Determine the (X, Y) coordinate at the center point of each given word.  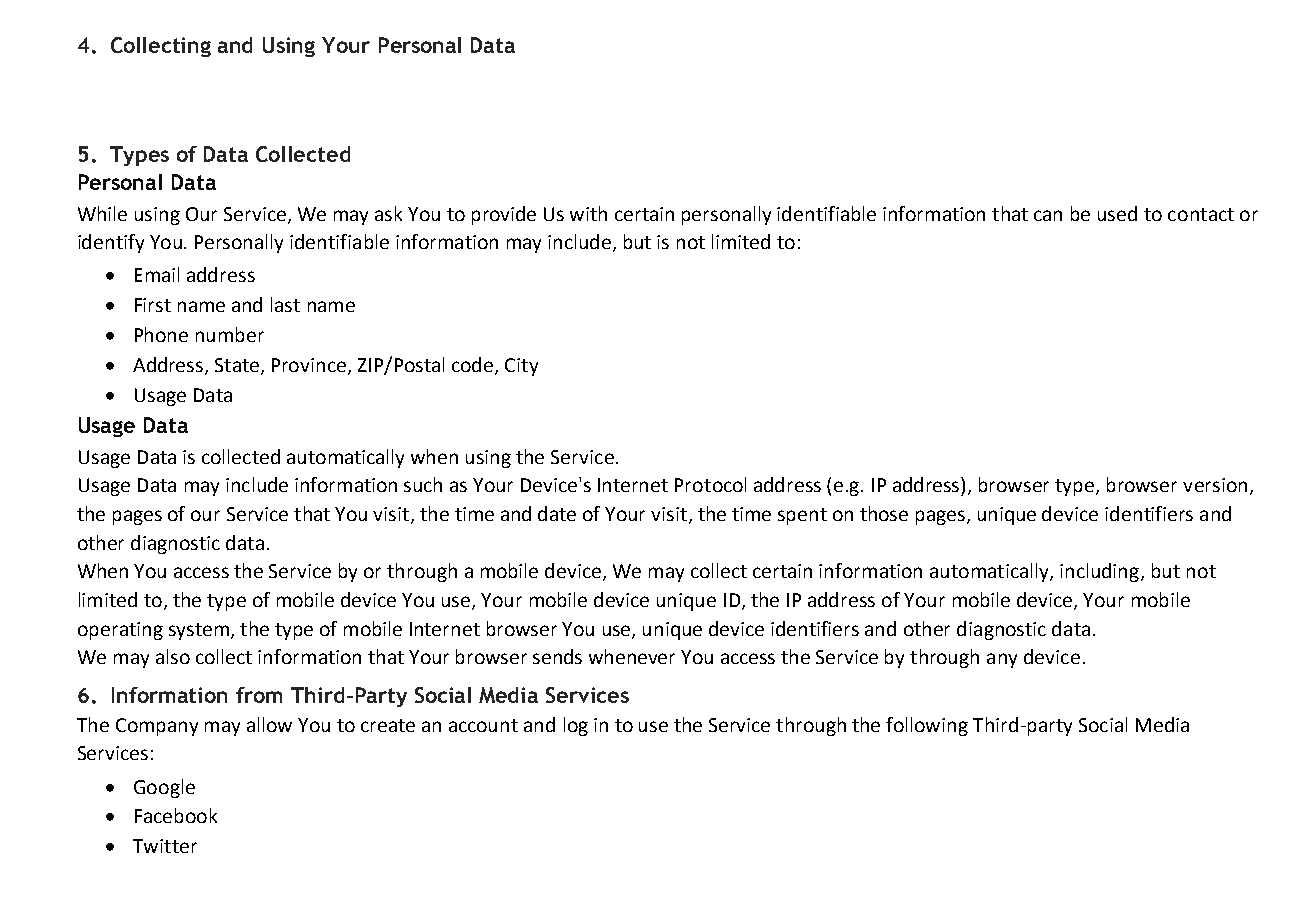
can (1048, 215)
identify (111, 243)
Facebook (176, 815)
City (521, 367)
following (927, 726)
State (238, 366)
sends (557, 656)
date (557, 513)
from (259, 695)
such (423, 484)
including (1099, 572)
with (588, 213)
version (1215, 485)
